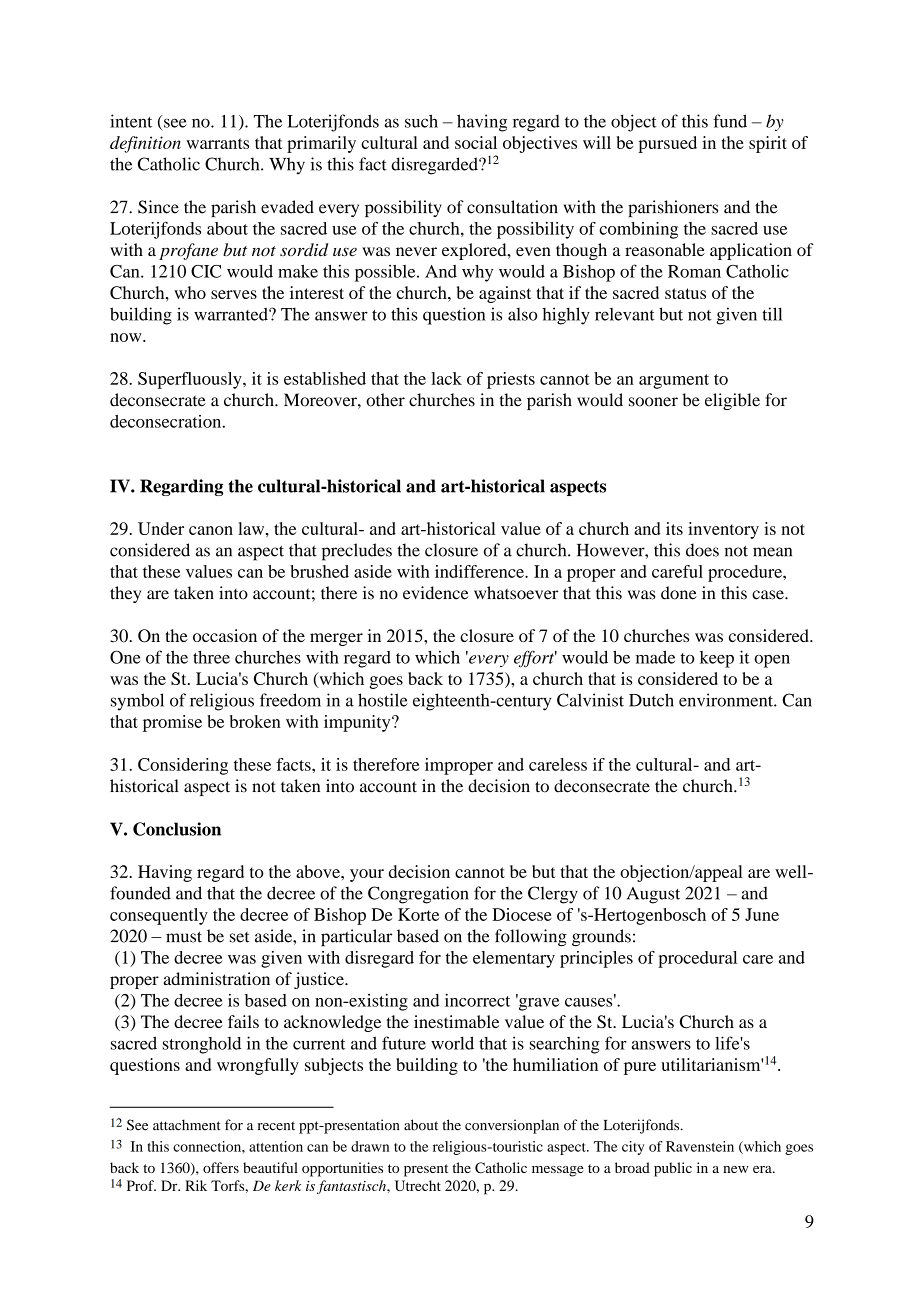 This document has height=1308, width=924. What do you see at coordinates (190, 292) in the document?
I see `who` at bounding box center [190, 292].
